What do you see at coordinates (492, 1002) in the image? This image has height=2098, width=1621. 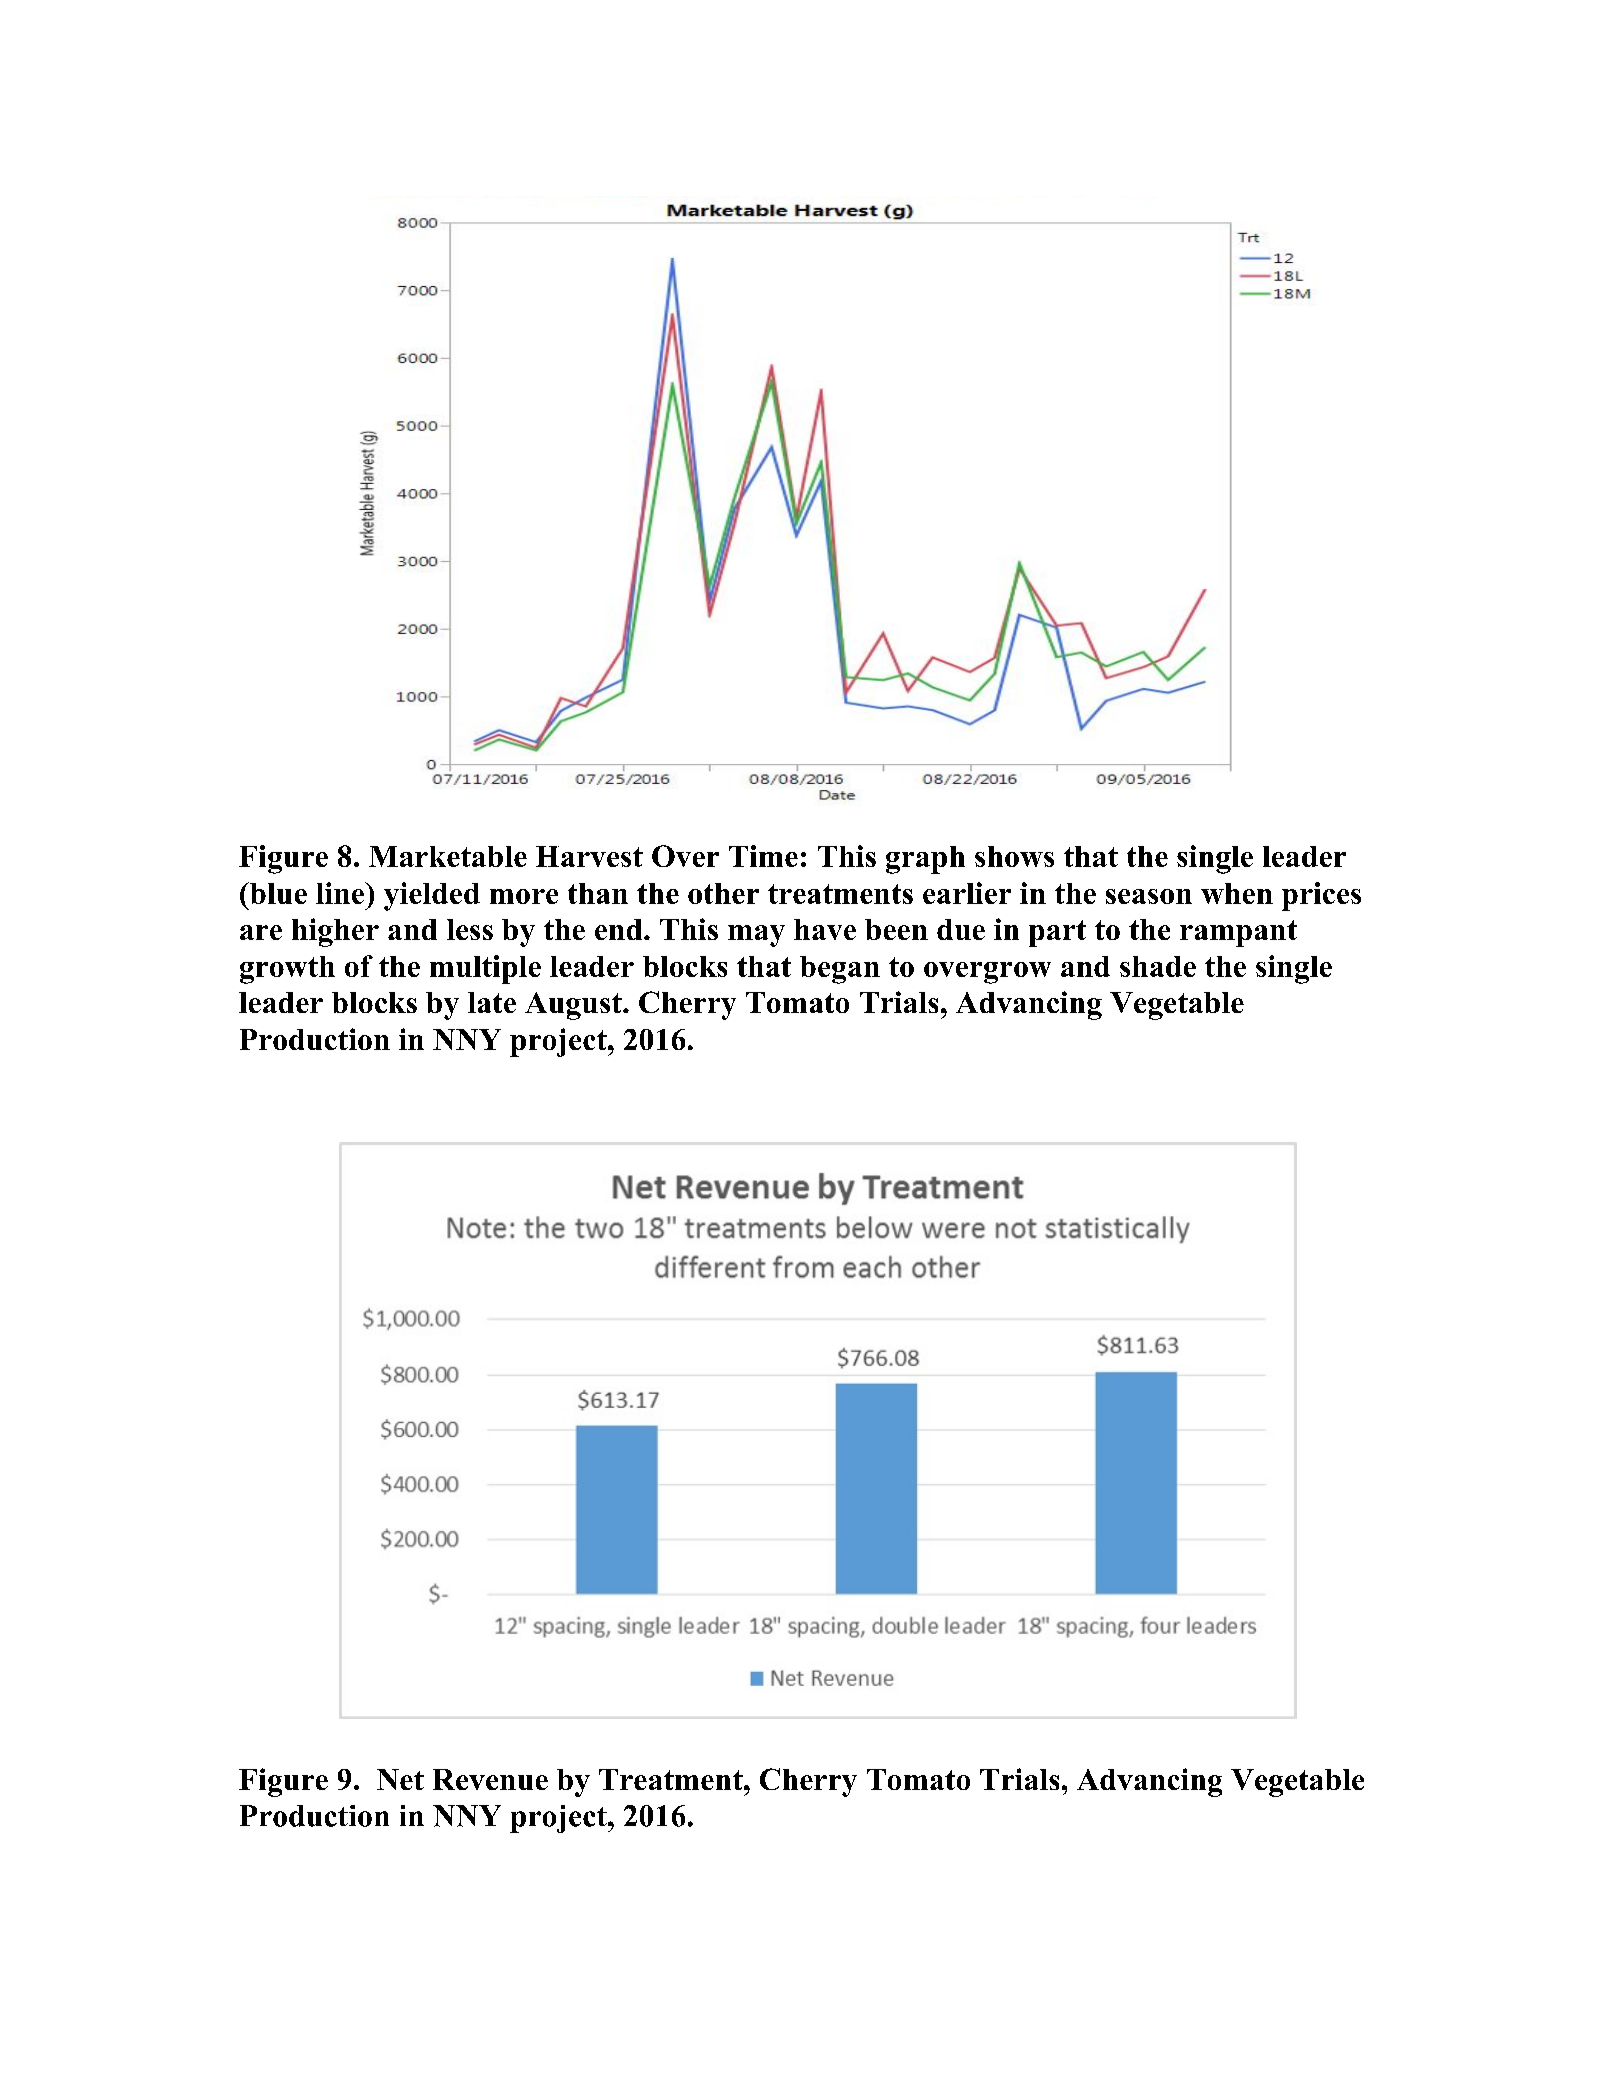 I see `late` at bounding box center [492, 1002].
